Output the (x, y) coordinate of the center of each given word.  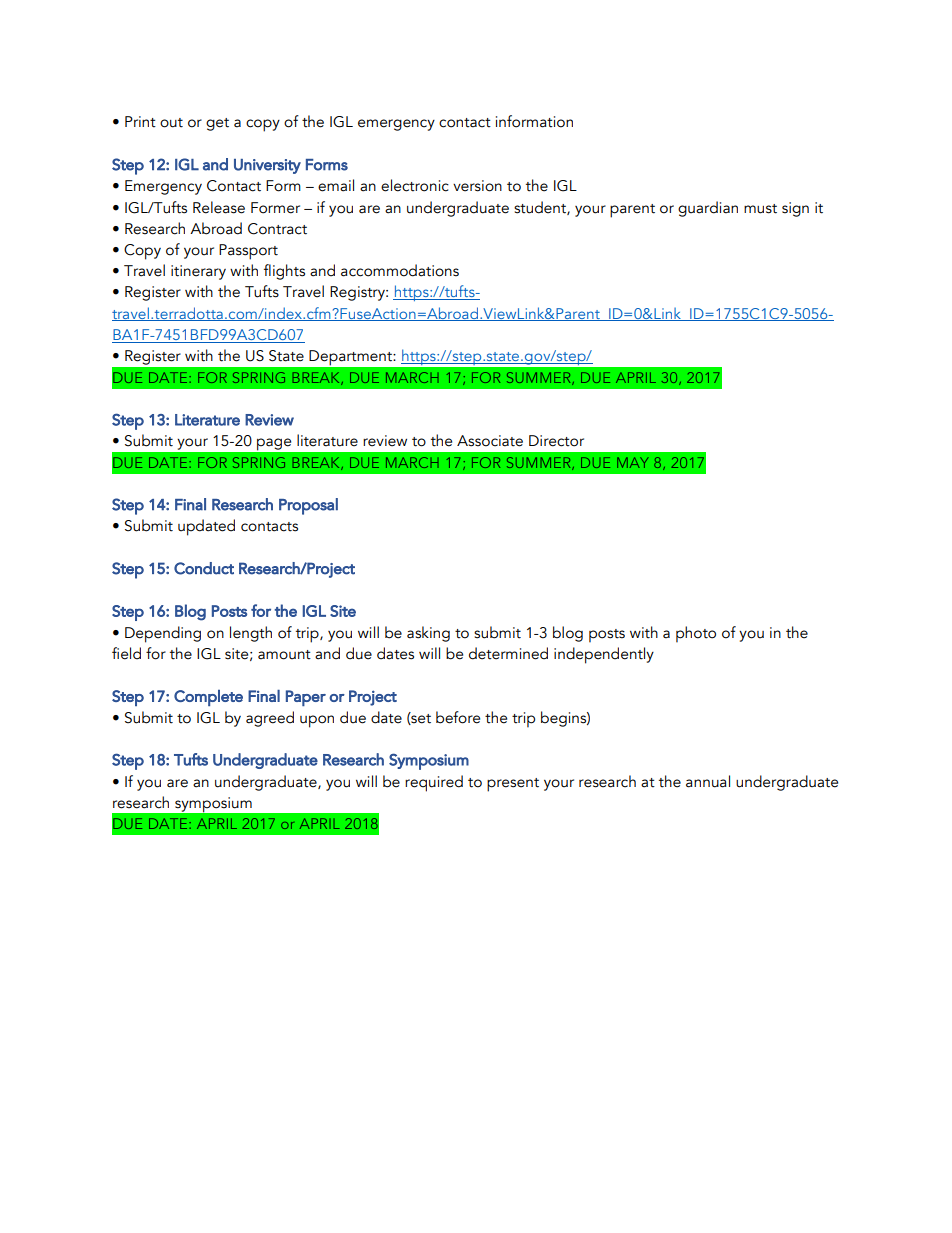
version (477, 186)
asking (428, 634)
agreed (270, 719)
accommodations (400, 270)
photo (696, 634)
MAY (633, 462)
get (217, 124)
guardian (708, 209)
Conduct (204, 568)
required (434, 783)
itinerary (198, 272)
